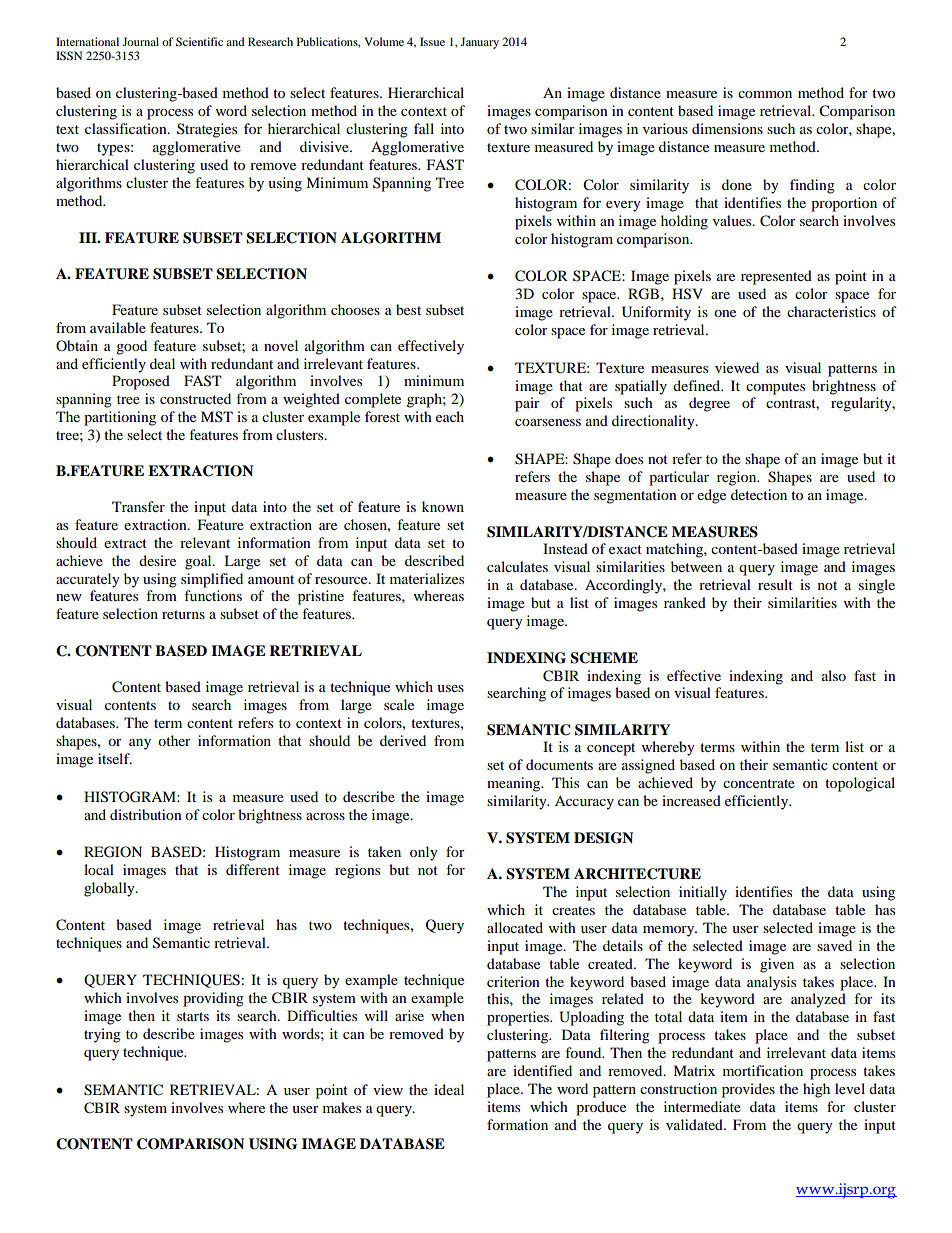 The image size is (952, 1233). I want to click on common, so click(765, 94).
